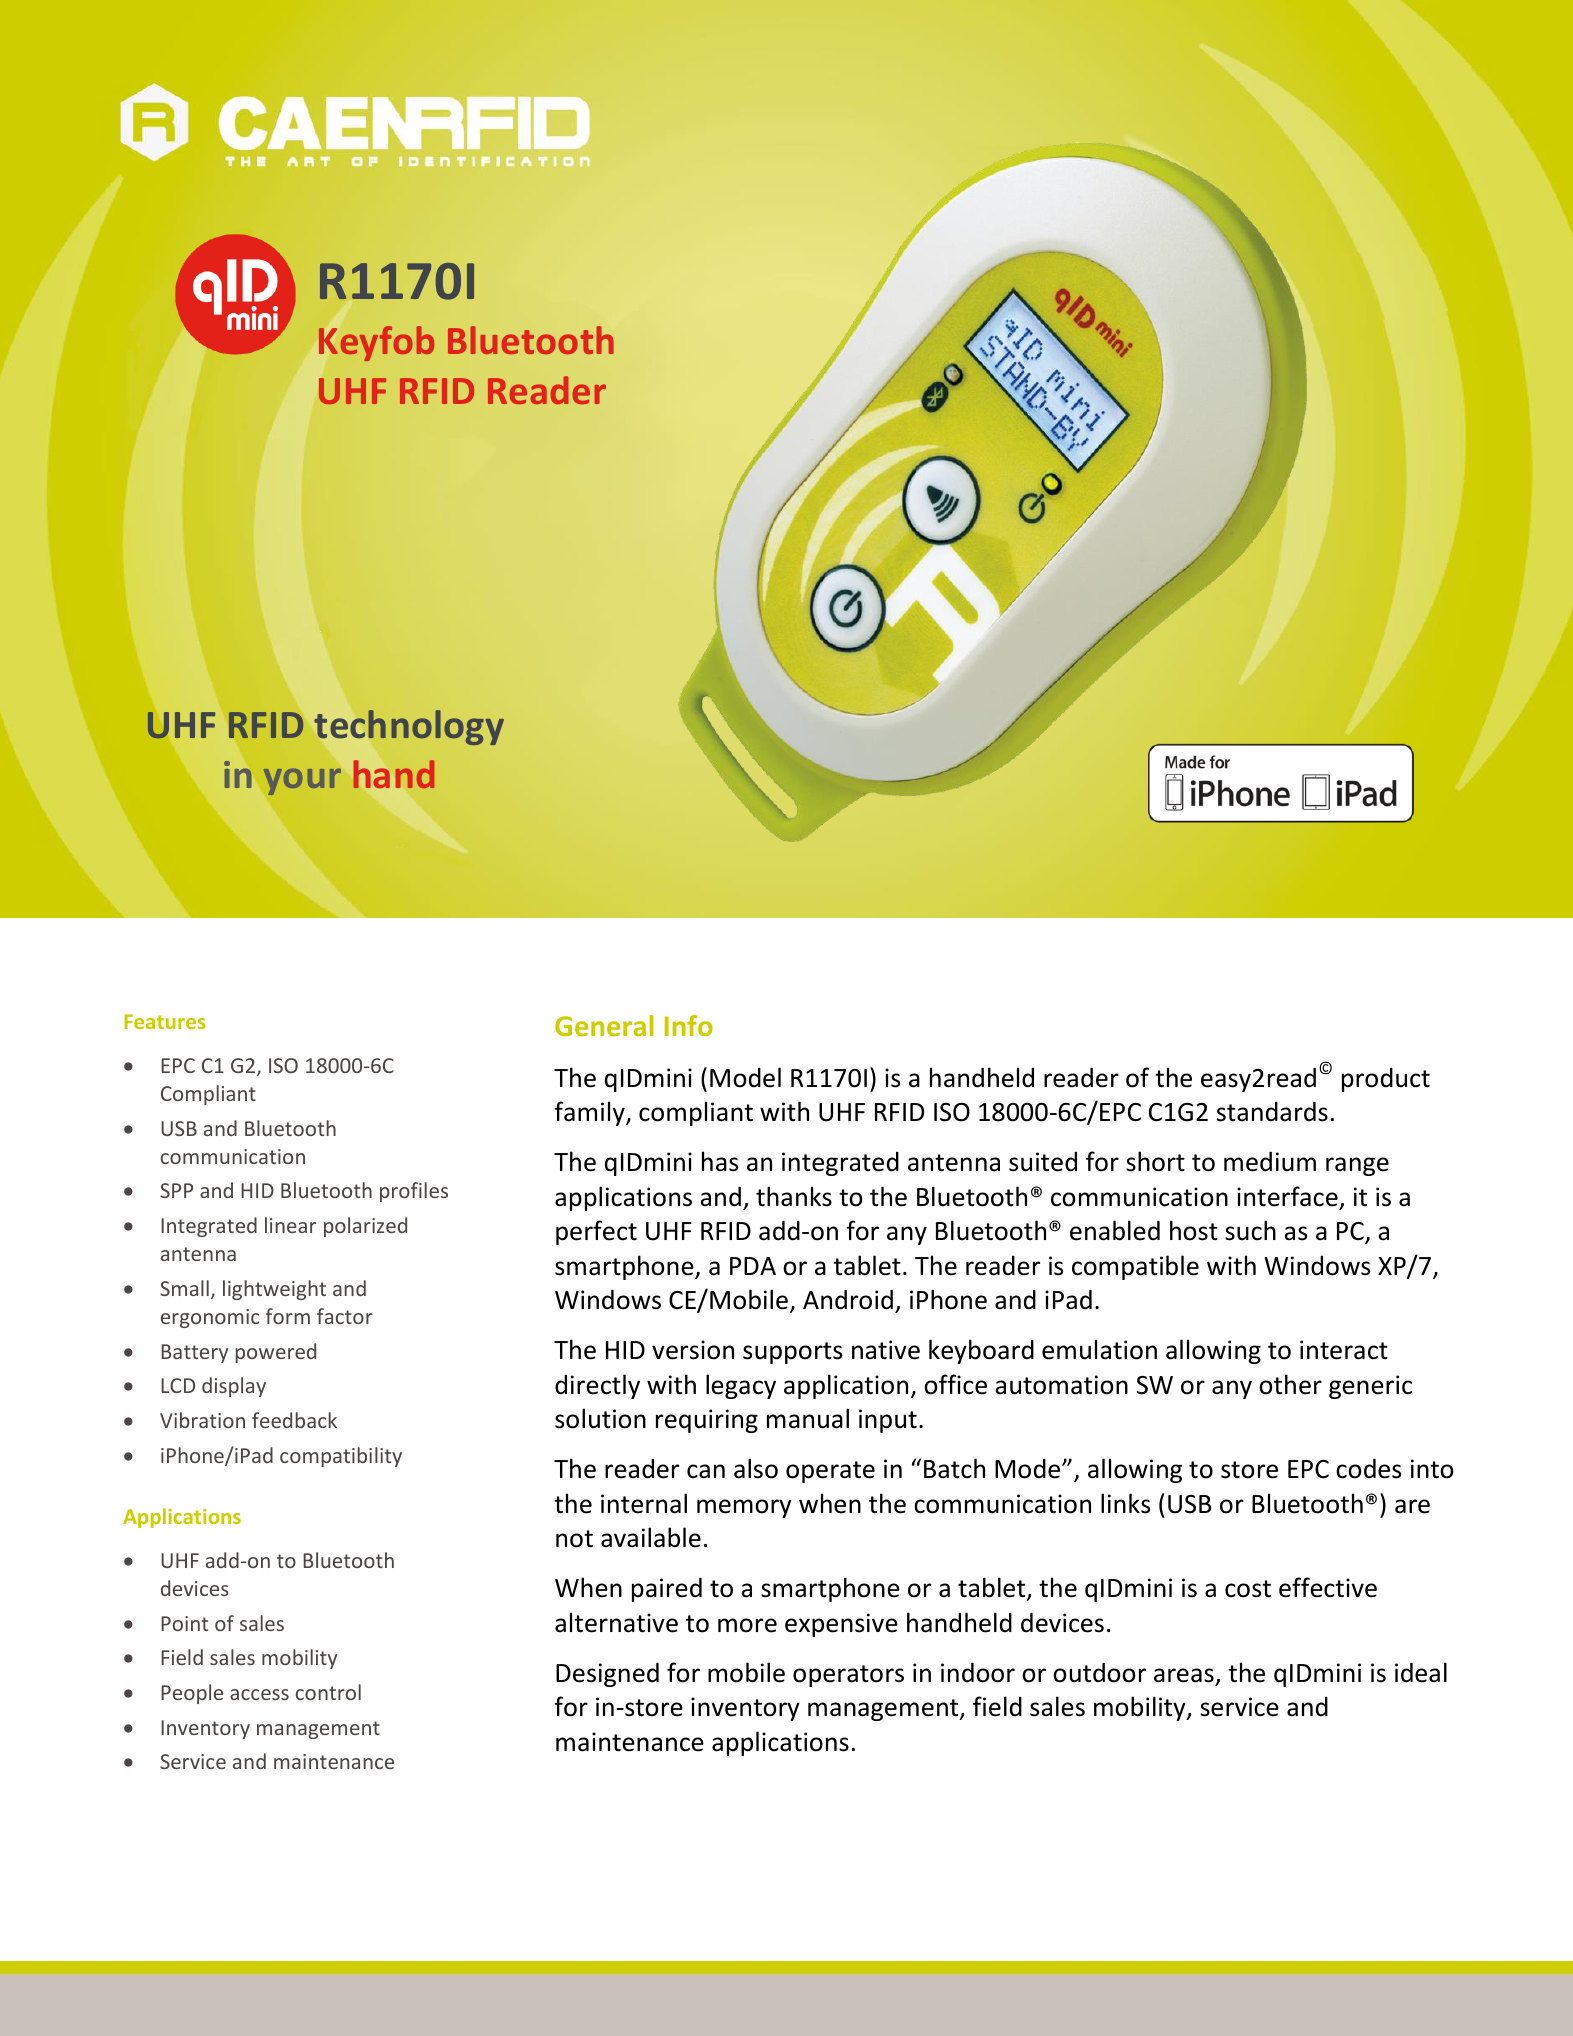  Describe the element at coordinates (302, 782) in the document. I see `your` at that location.
